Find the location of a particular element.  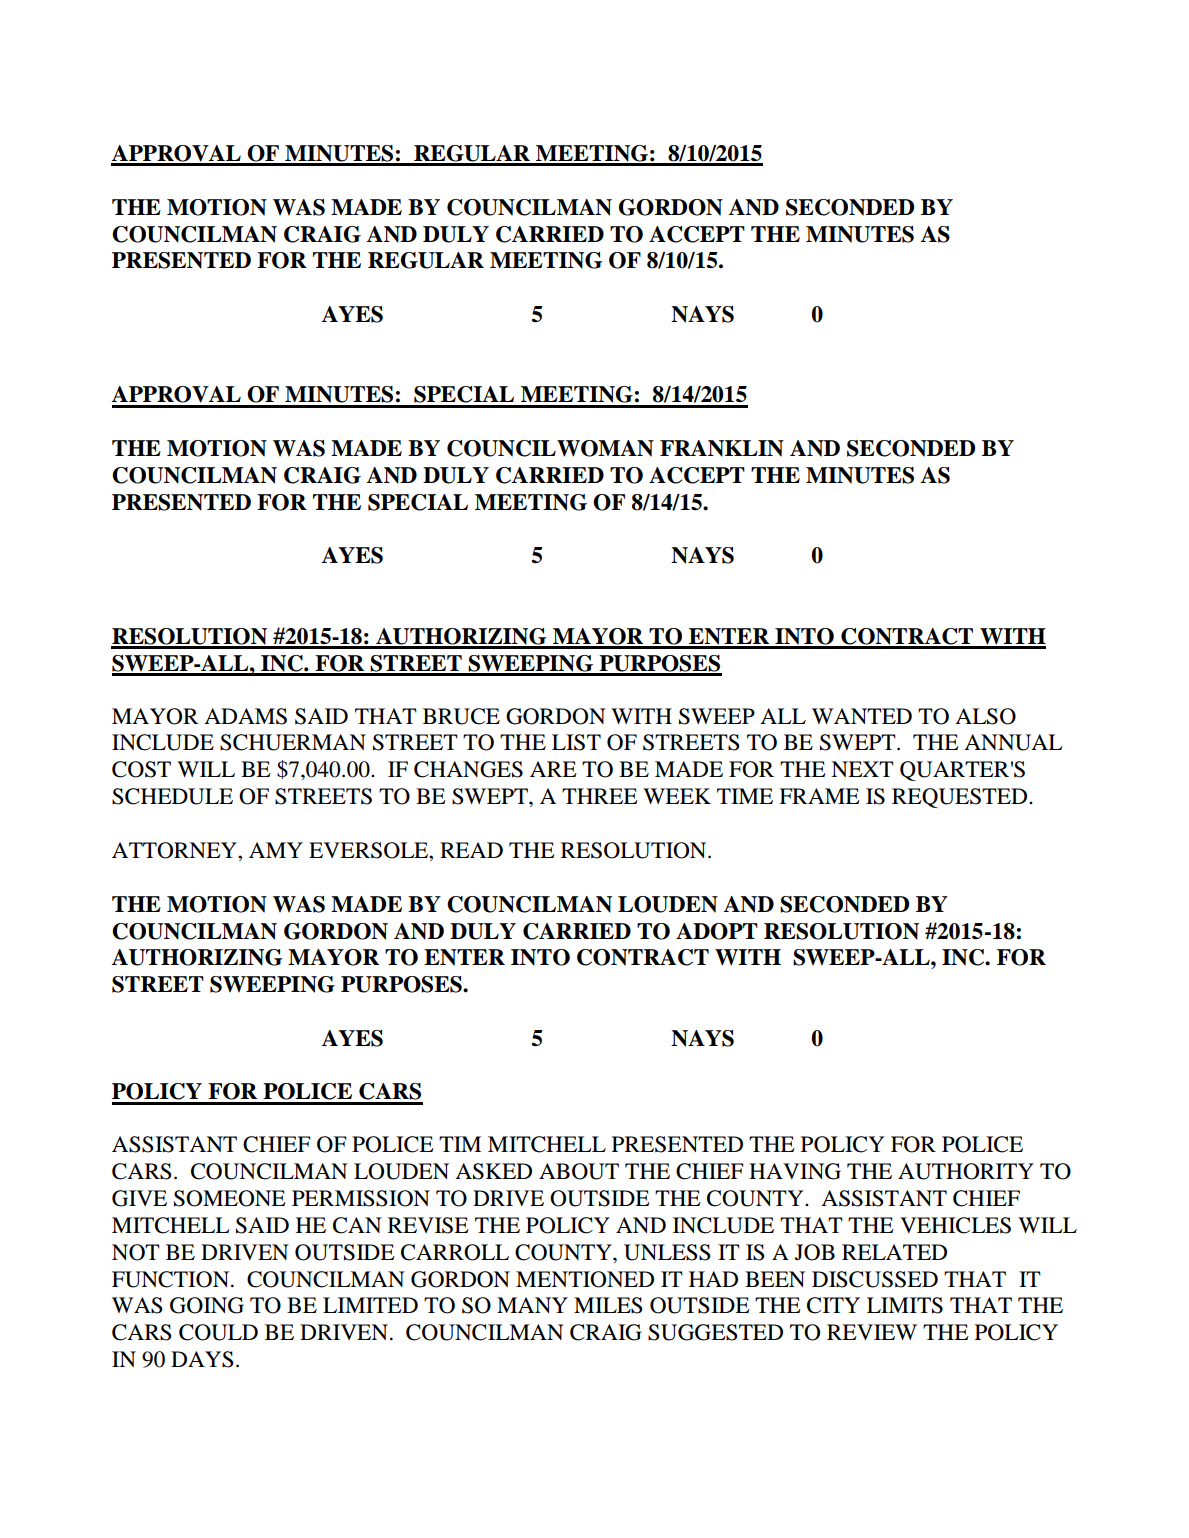

READ is located at coordinates (471, 850).
